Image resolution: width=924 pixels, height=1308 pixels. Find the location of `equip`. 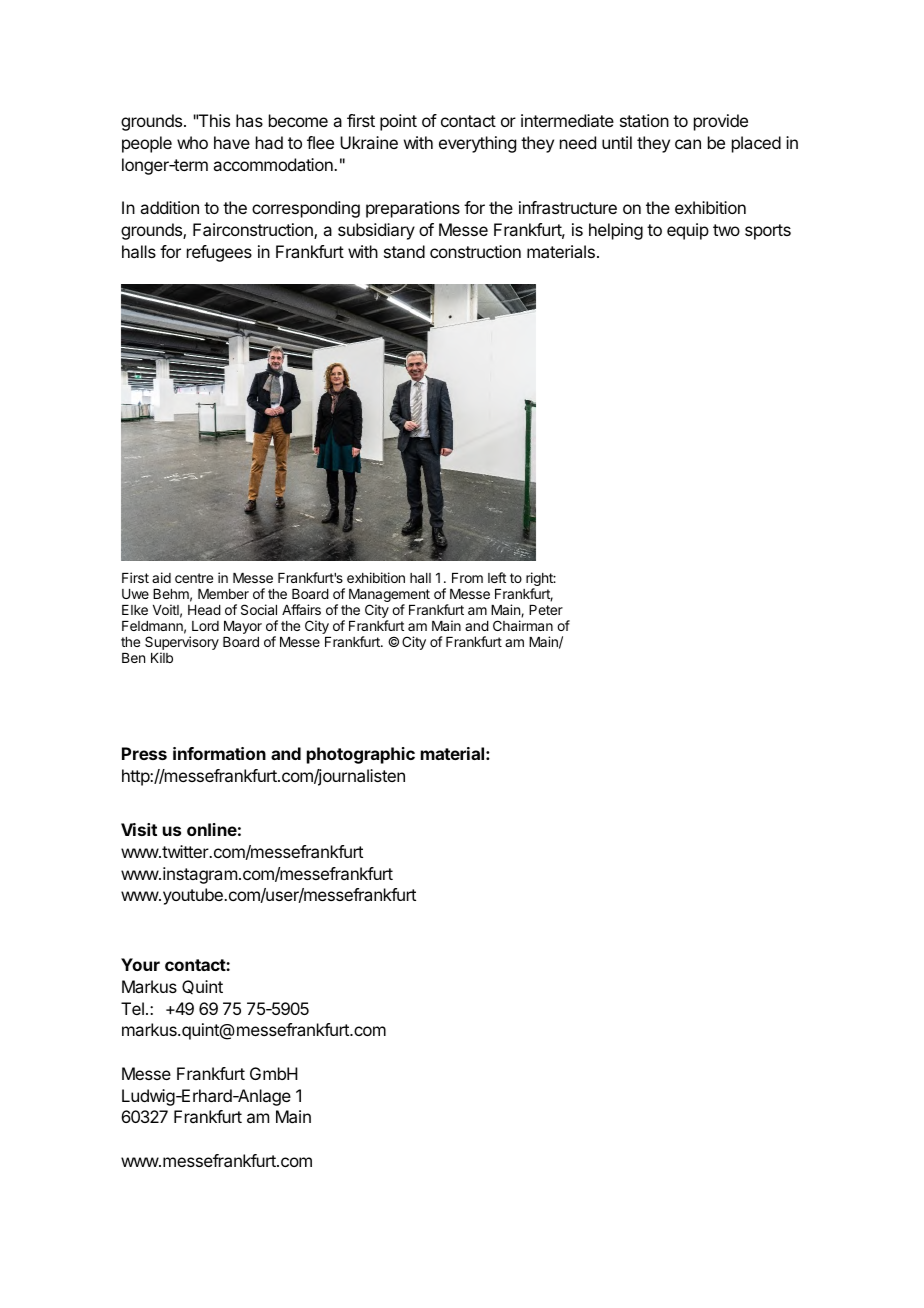

equip is located at coordinates (688, 231).
